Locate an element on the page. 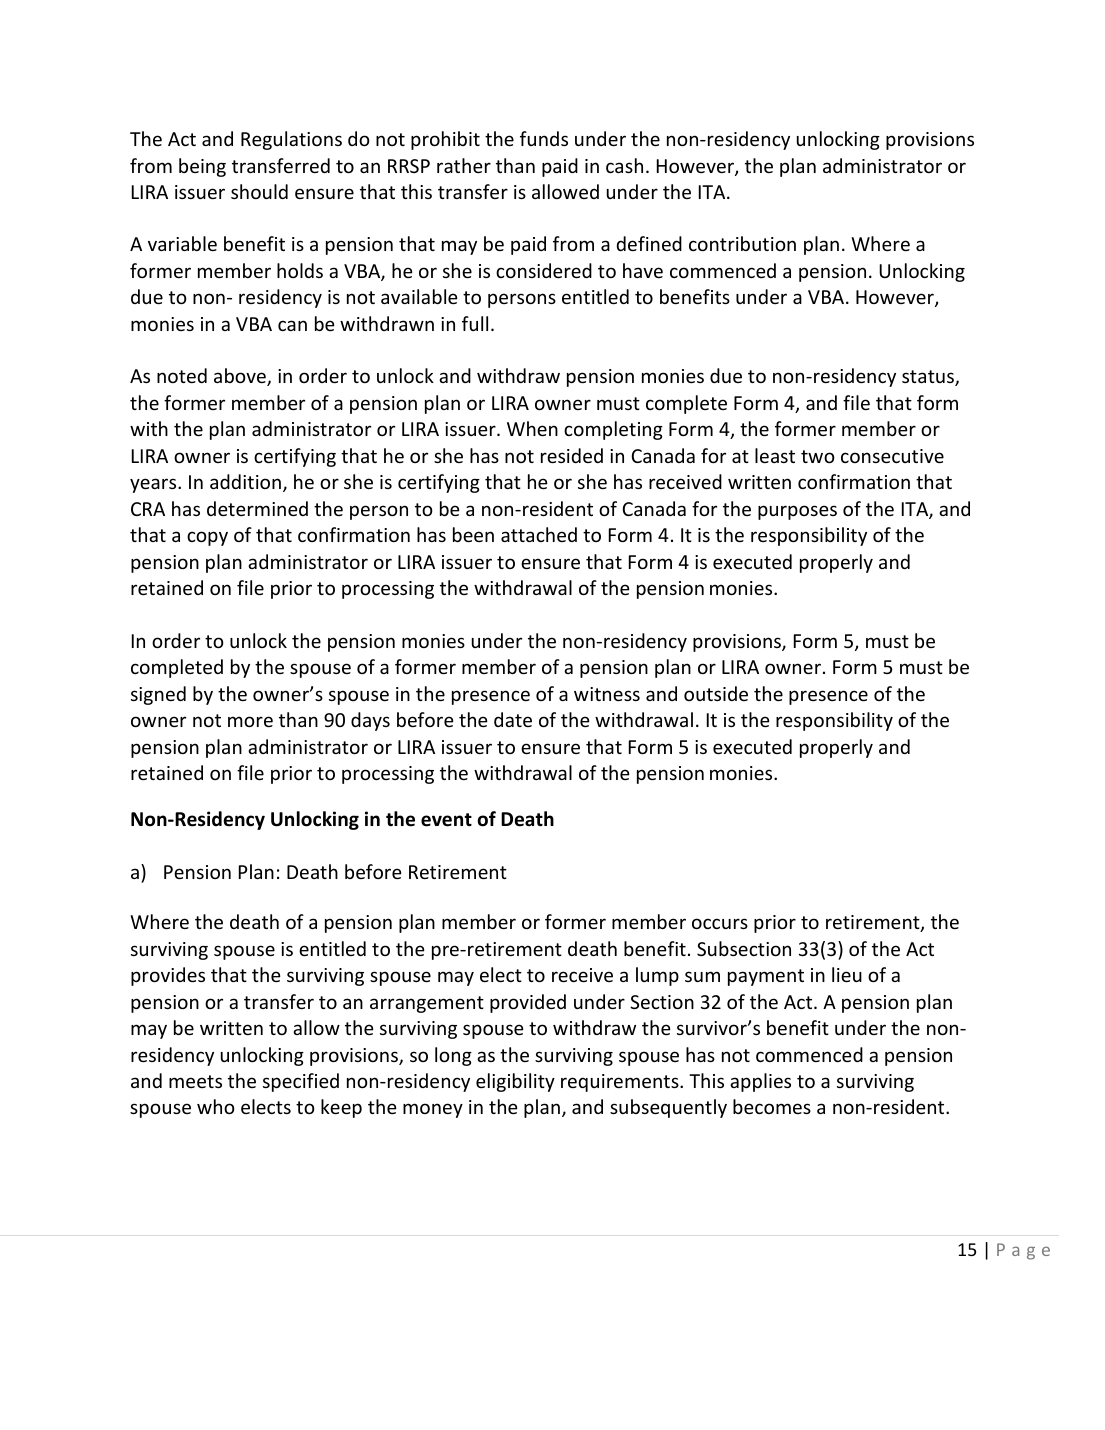 This image has height=1430, width=1105. When is located at coordinates (532, 428).
